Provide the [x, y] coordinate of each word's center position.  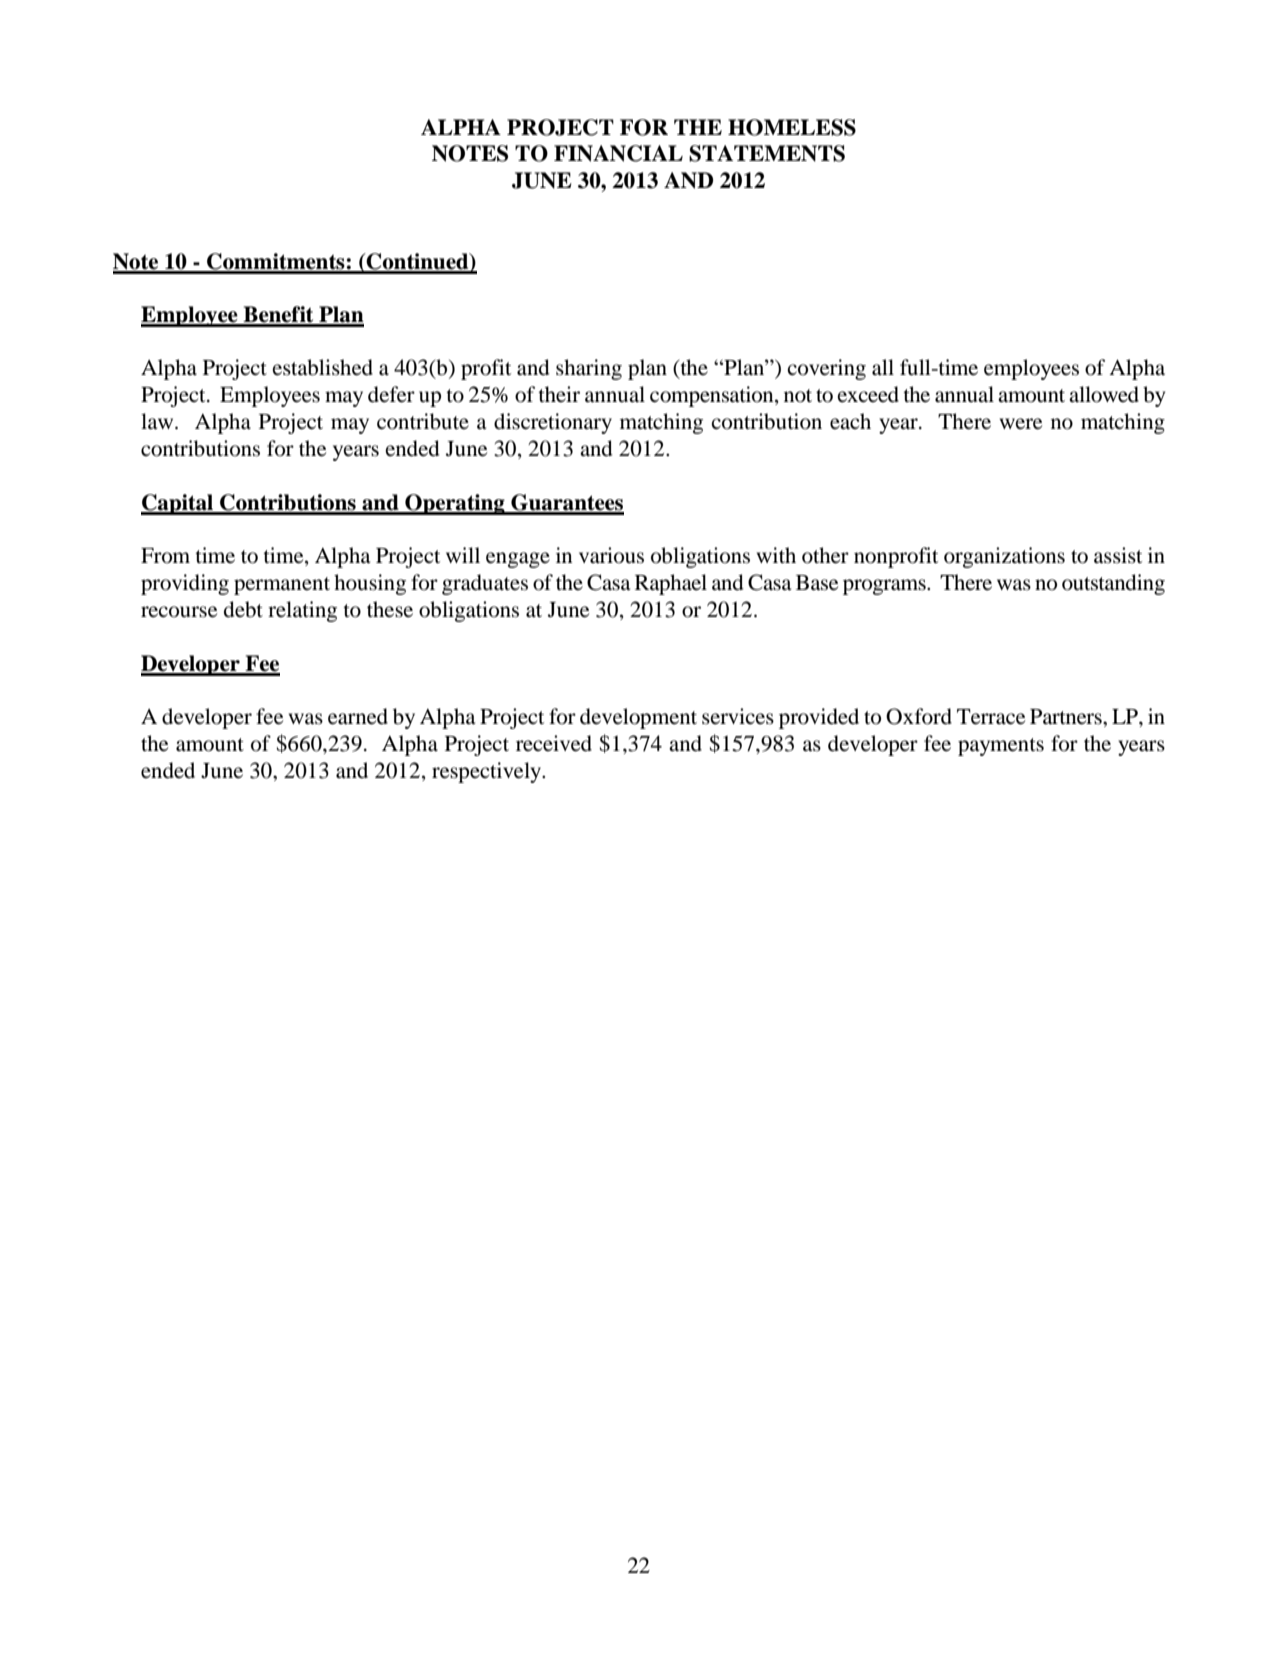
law [158, 421]
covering [826, 369]
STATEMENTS [767, 153]
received [554, 743]
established [322, 367]
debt [243, 609]
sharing [589, 369]
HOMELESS [792, 127]
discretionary [553, 423]
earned [358, 716]
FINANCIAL [618, 153]
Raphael [671, 584]
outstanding [1113, 584]
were [1021, 424]
